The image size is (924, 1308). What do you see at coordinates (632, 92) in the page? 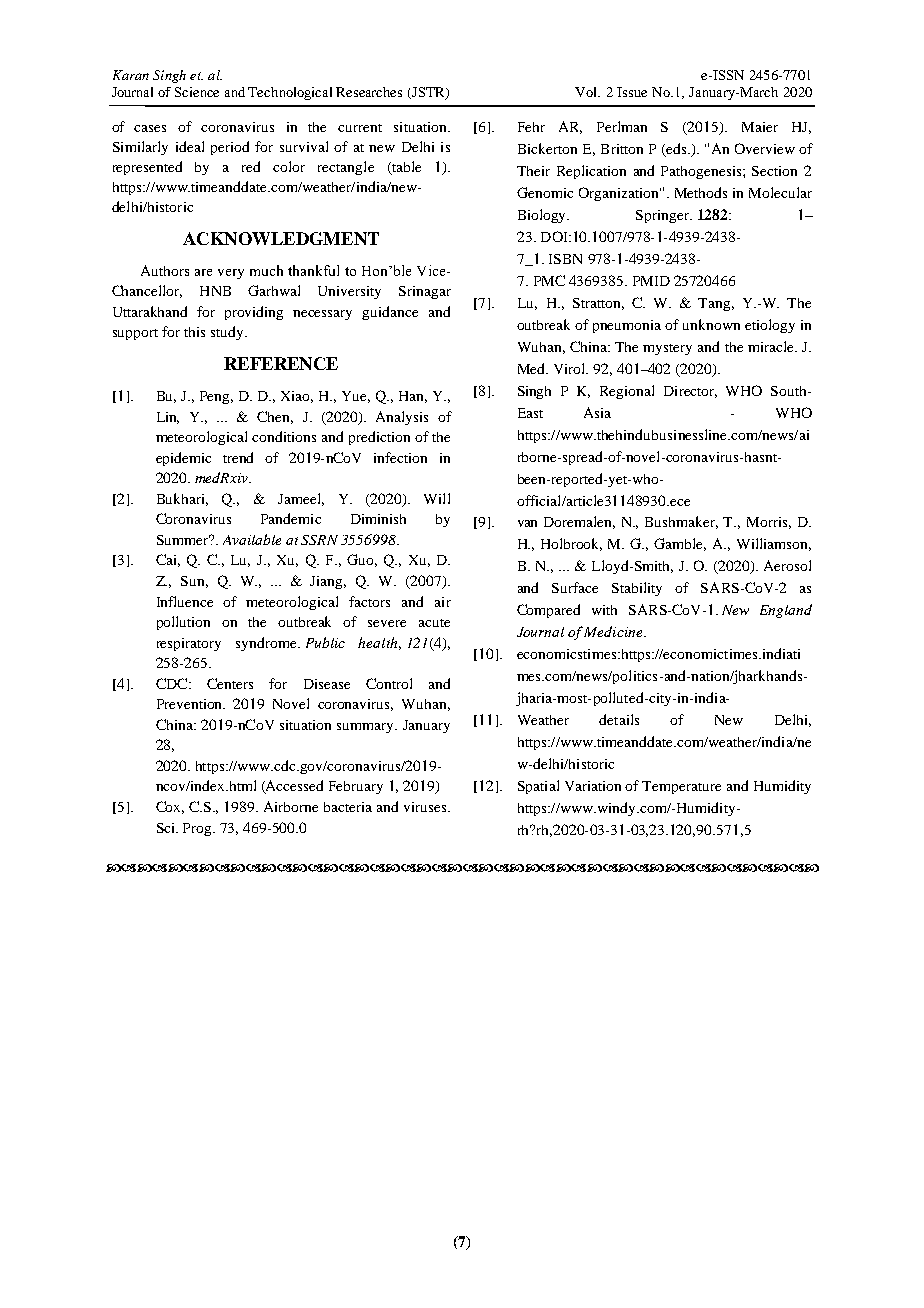
I see `Issue` at bounding box center [632, 92].
